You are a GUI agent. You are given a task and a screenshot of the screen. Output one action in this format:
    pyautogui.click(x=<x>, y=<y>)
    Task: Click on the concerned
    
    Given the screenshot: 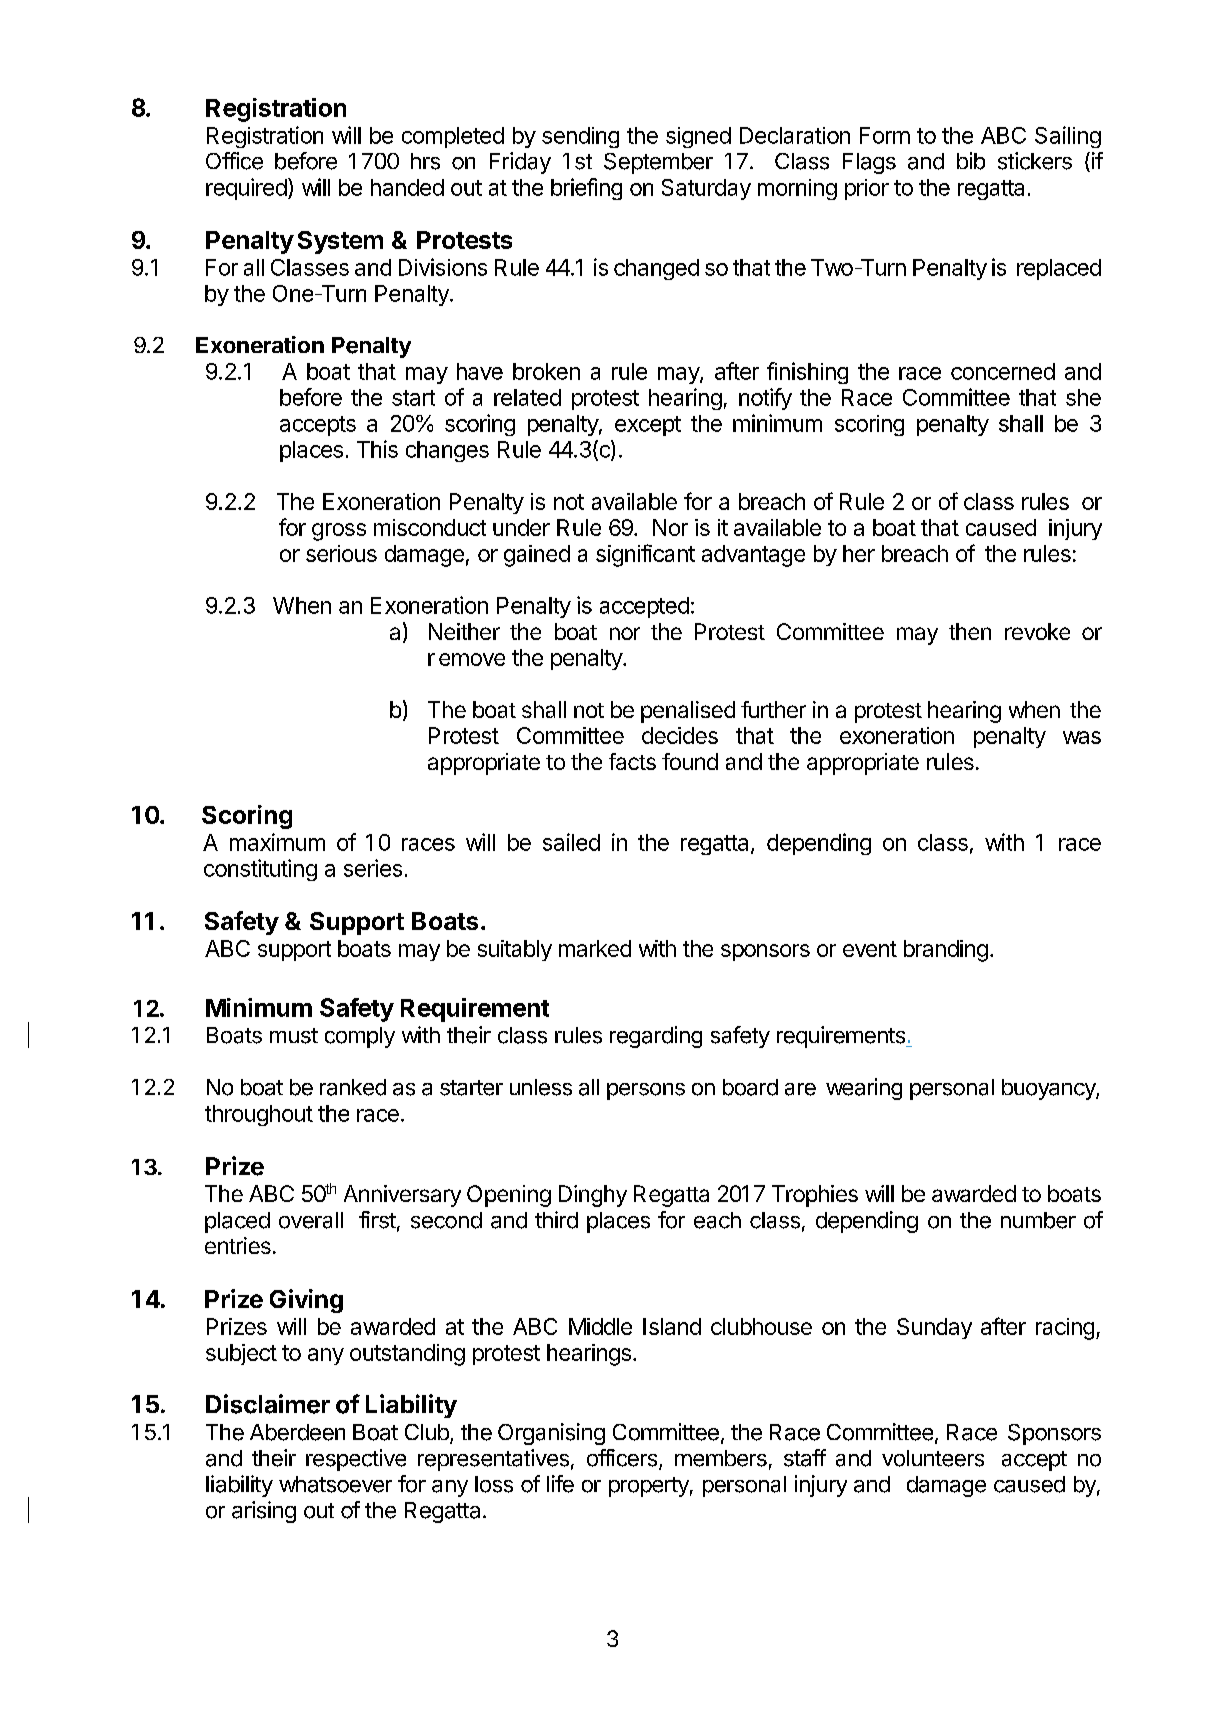 What is the action you would take?
    pyautogui.click(x=1003, y=371)
